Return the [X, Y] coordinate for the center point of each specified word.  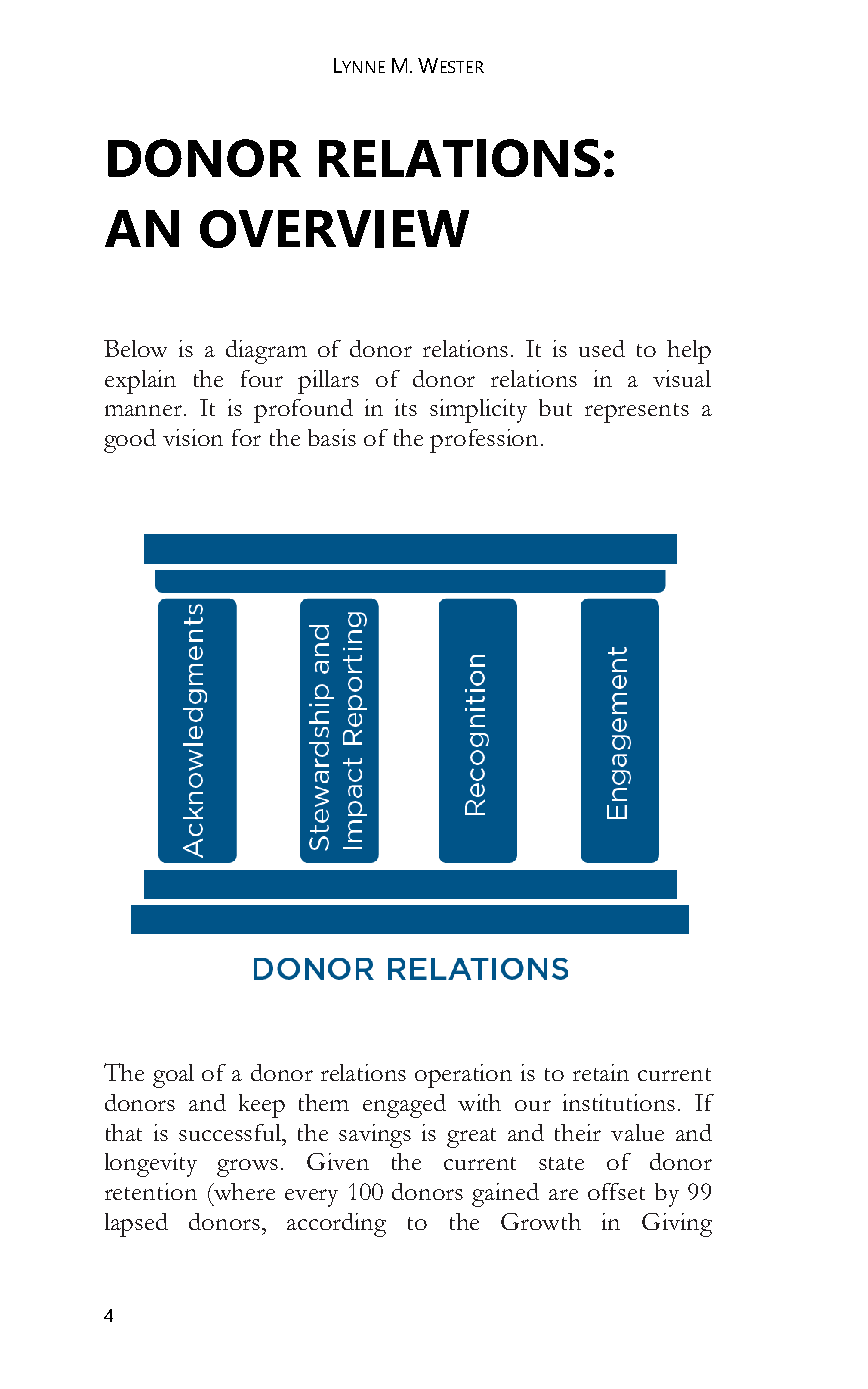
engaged [404, 1106]
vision [193, 437]
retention [151, 1191]
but [555, 407]
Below [135, 348]
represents [637, 413]
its [406, 407]
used [602, 348]
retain [601, 1072]
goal [173, 1076]
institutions [619, 1102]
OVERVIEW [334, 229]
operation [463, 1076]
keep [262, 1106]
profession [486, 441]
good [130, 441]
